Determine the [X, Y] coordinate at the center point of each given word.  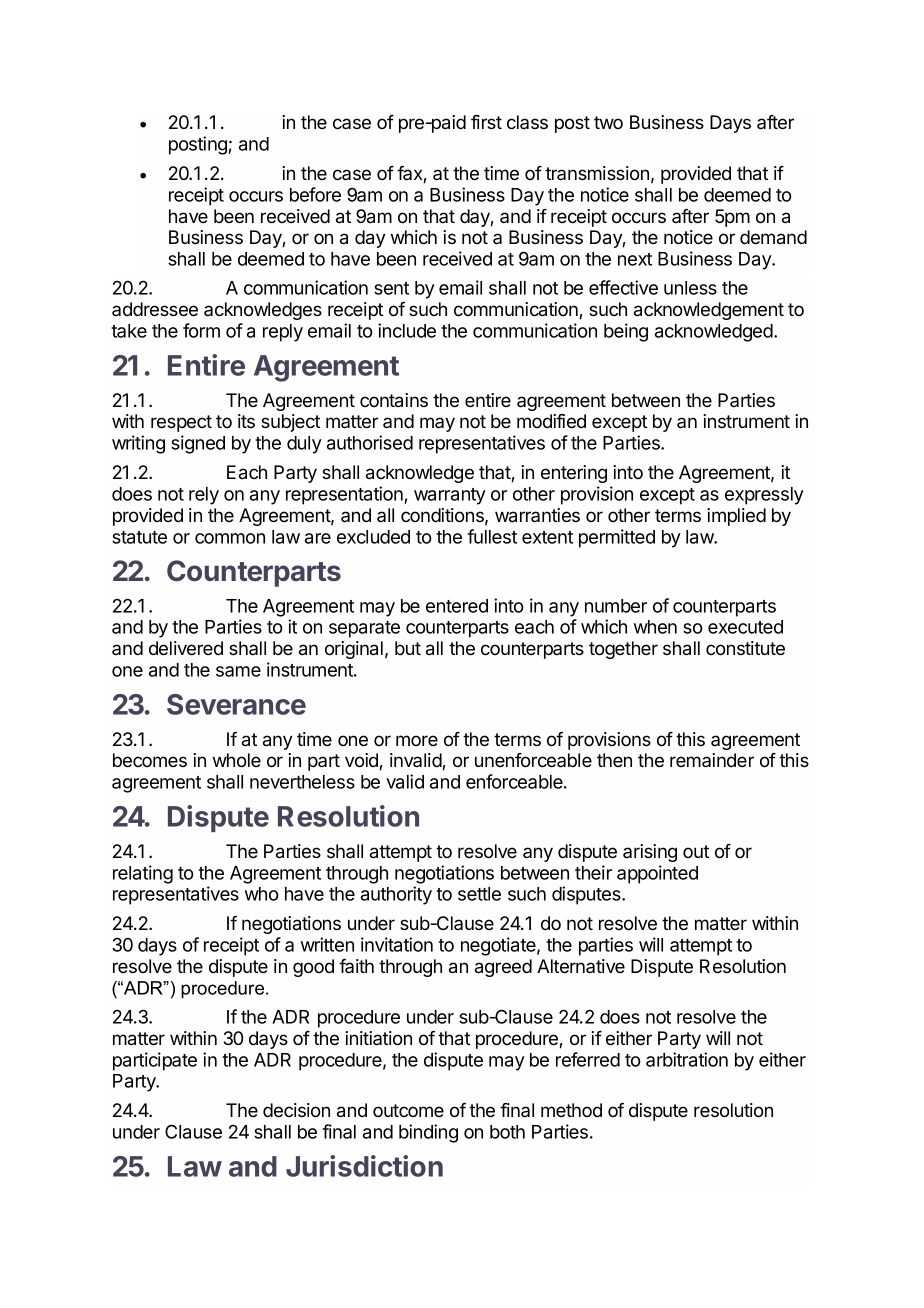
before [315, 194]
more [417, 740]
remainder [712, 760]
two [608, 122]
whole [237, 760]
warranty [450, 496]
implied [736, 517]
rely [204, 496]
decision [296, 1110]
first [486, 122]
